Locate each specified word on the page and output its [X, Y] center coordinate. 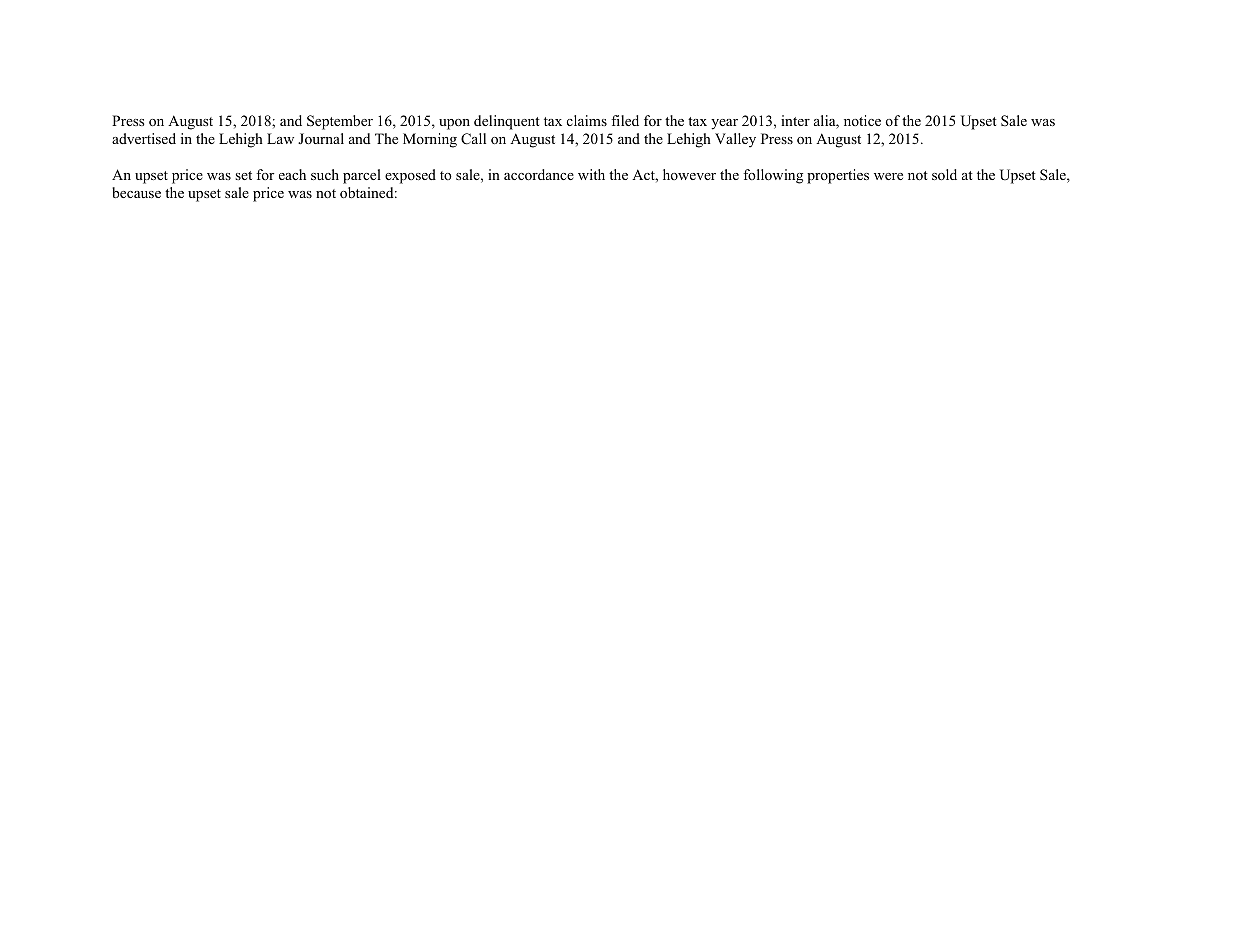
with [591, 174]
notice [862, 120]
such [325, 174]
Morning [430, 140]
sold [944, 174]
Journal [321, 138]
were [888, 176]
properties [838, 176]
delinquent [507, 122]
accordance [539, 174]
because [136, 192]
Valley [735, 140]
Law [280, 138]
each [292, 174]
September [340, 122]
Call [473, 139]
